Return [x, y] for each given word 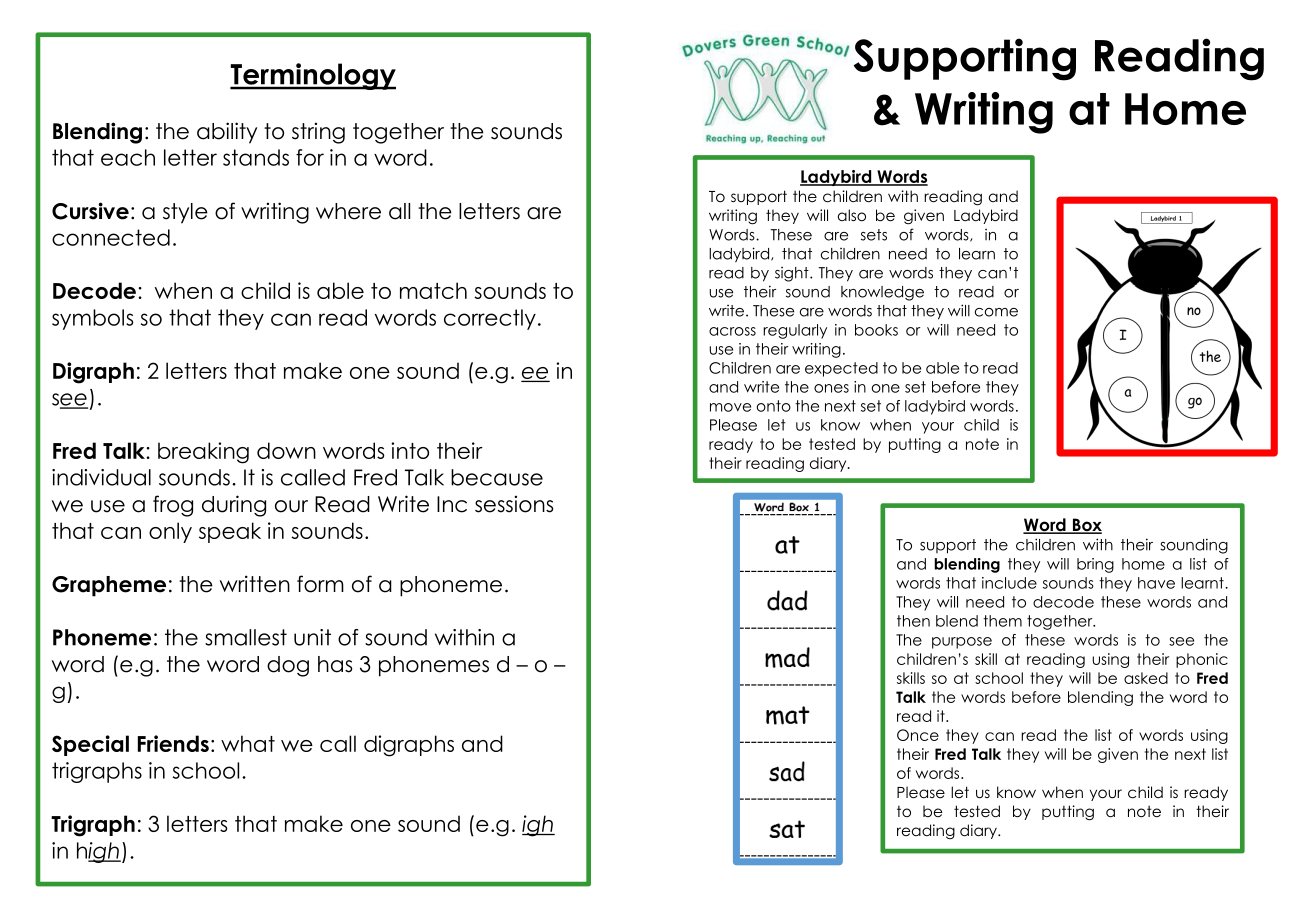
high [99, 852]
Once [918, 735]
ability [227, 133]
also [852, 215]
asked [1146, 678]
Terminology [313, 76]
